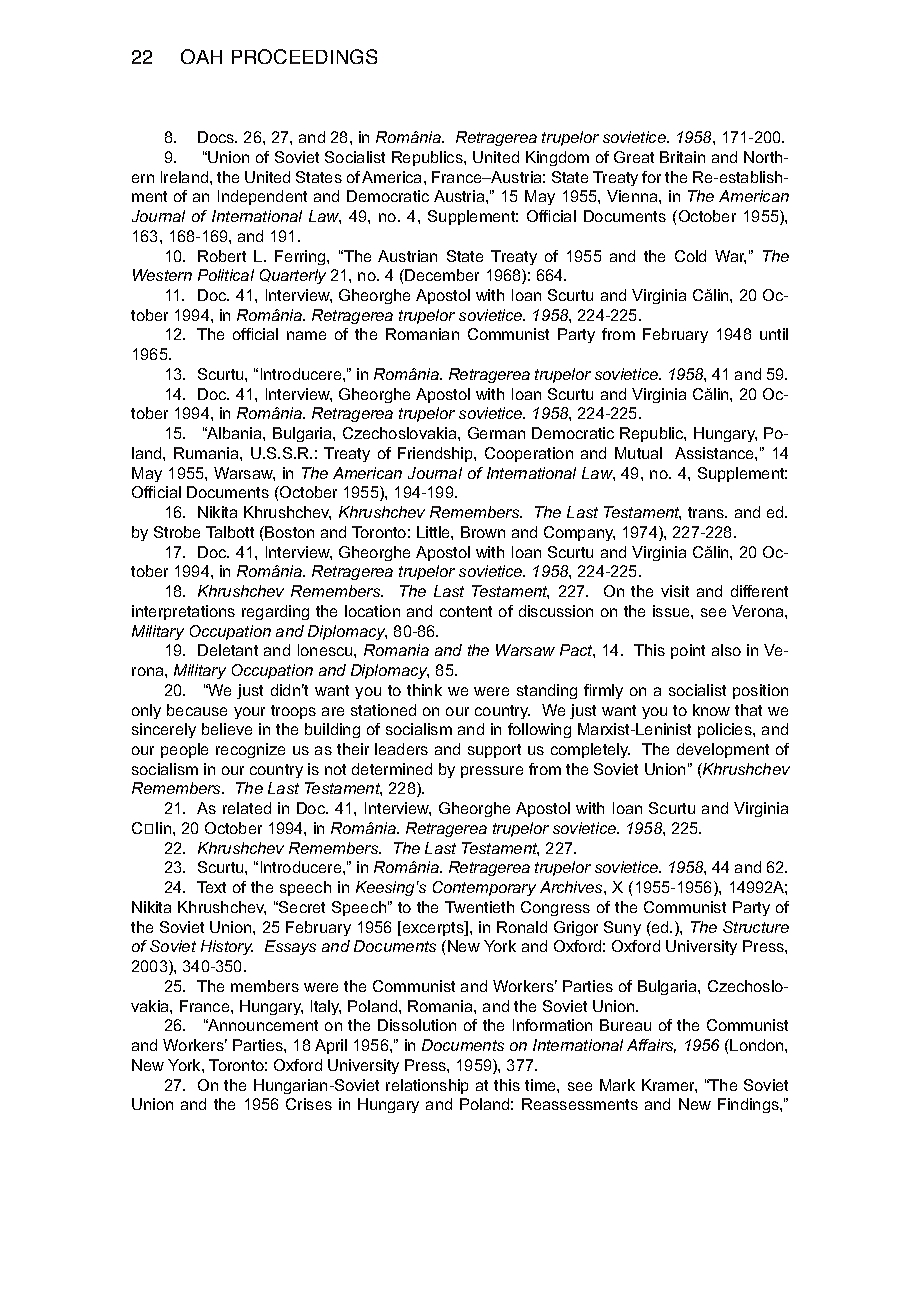 Image resolution: width=921 pixels, height=1316 pixels. What do you see at coordinates (675, 591) in the page?
I see `visit` at bounding box center [675, 591].
